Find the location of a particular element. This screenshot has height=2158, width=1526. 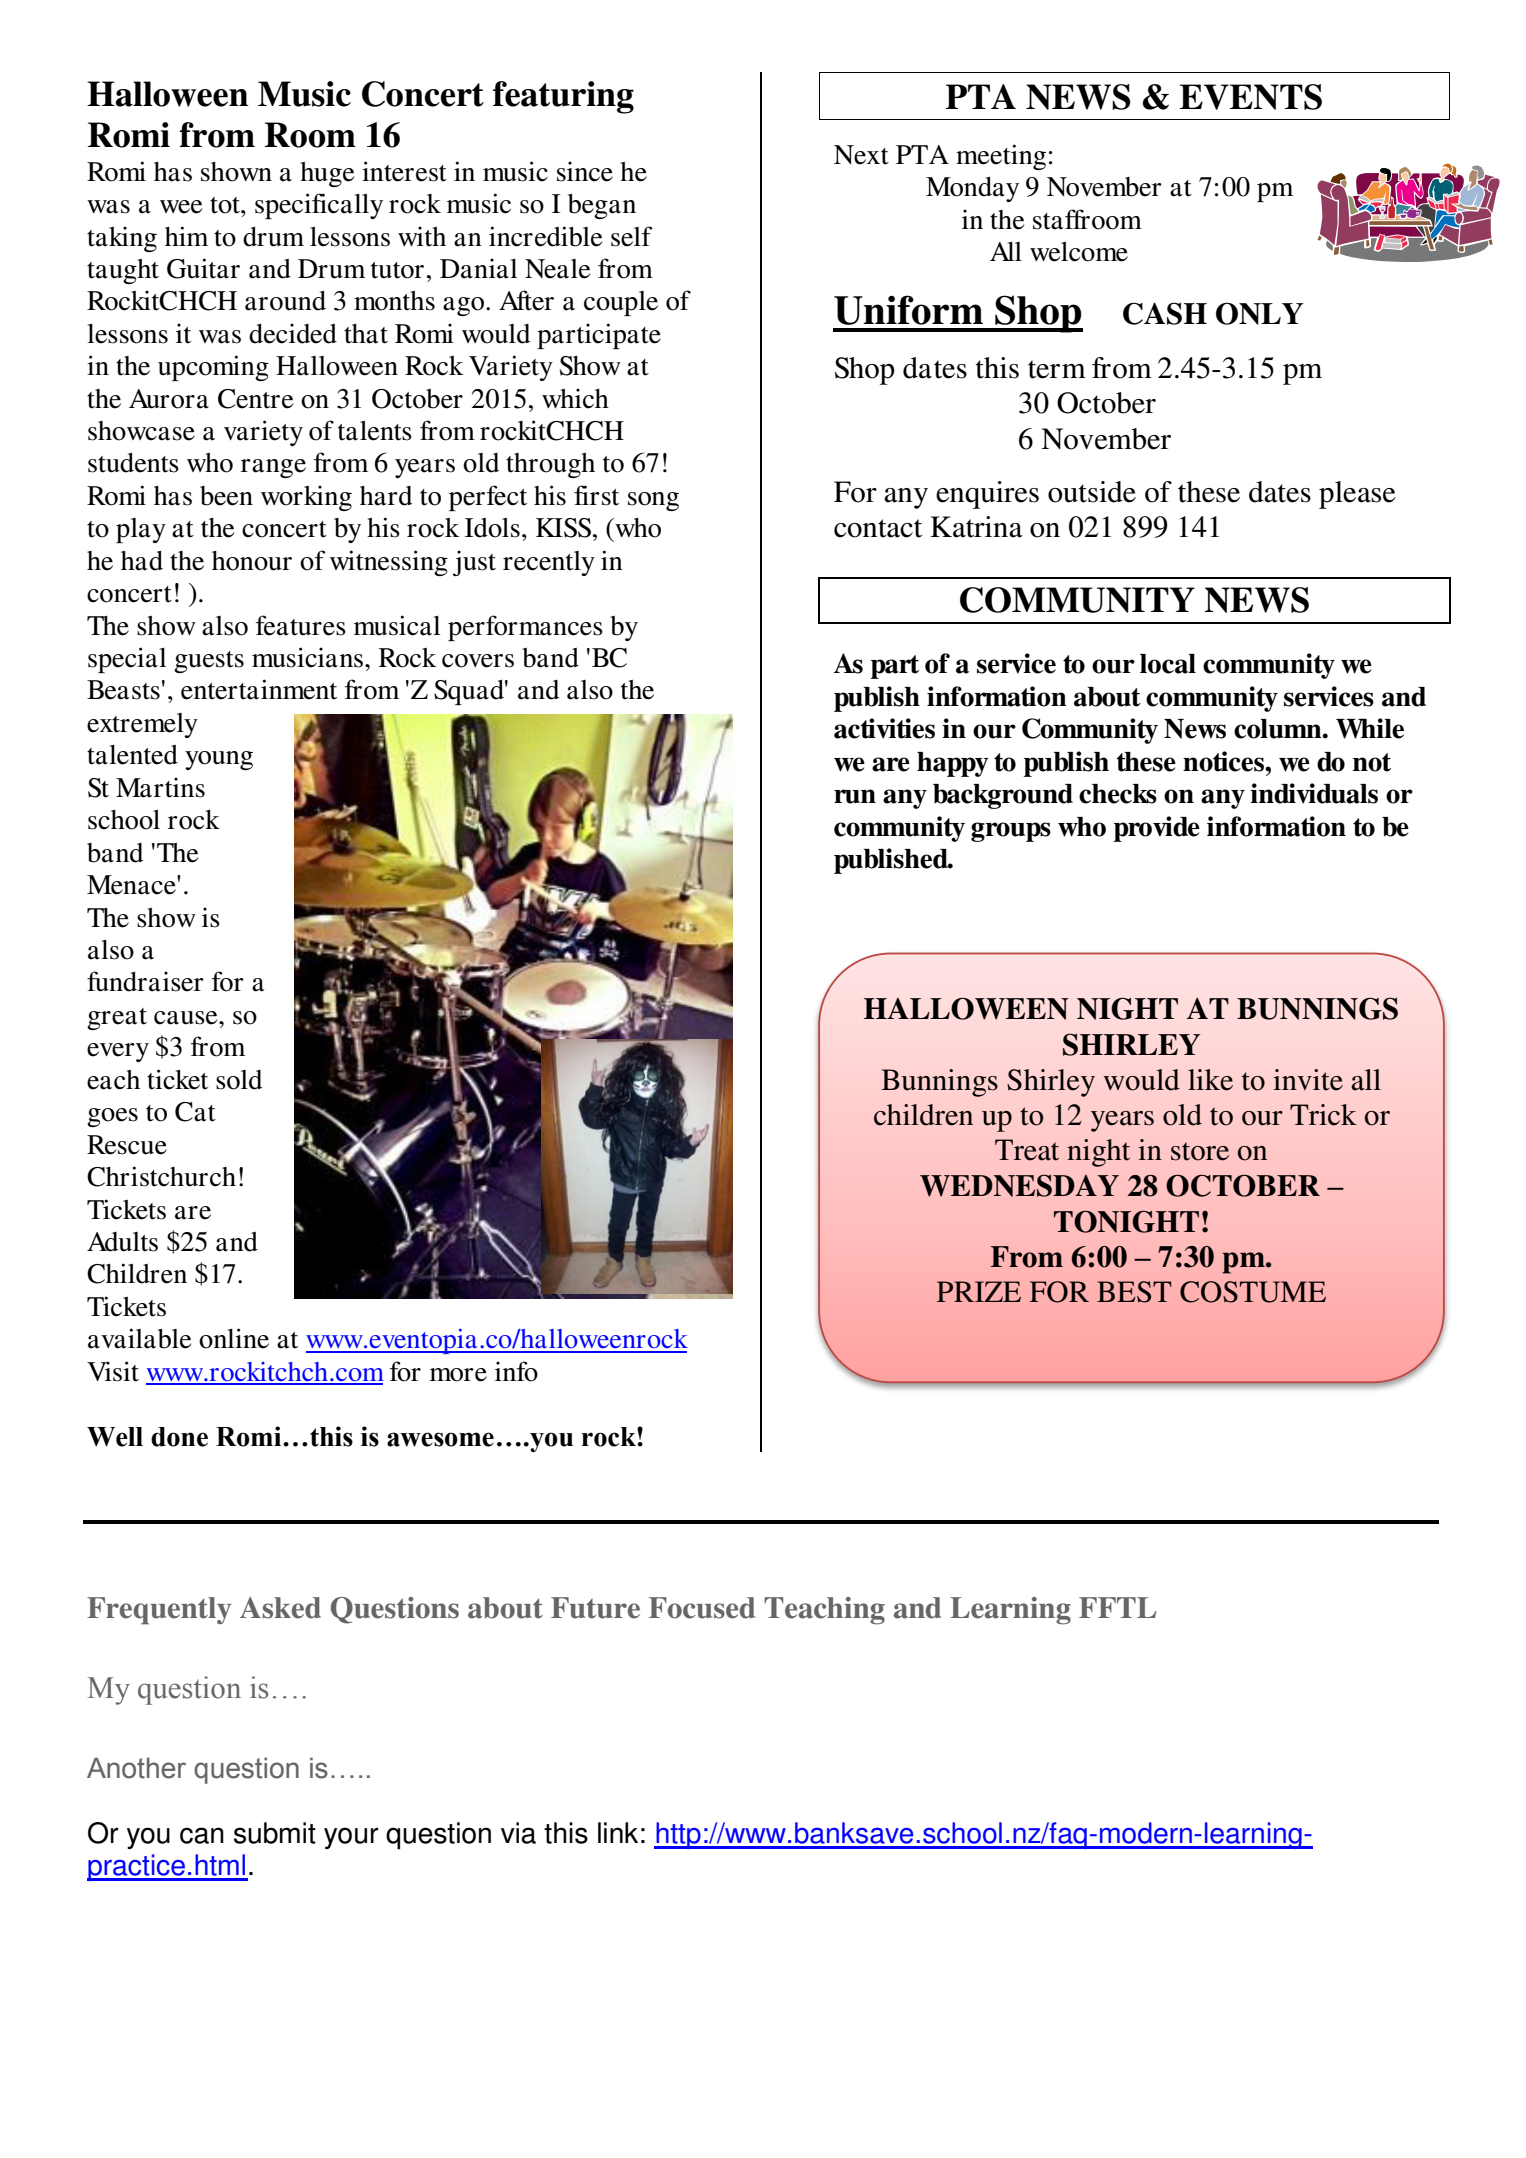

submit is located at coordinates (275, 1833).
